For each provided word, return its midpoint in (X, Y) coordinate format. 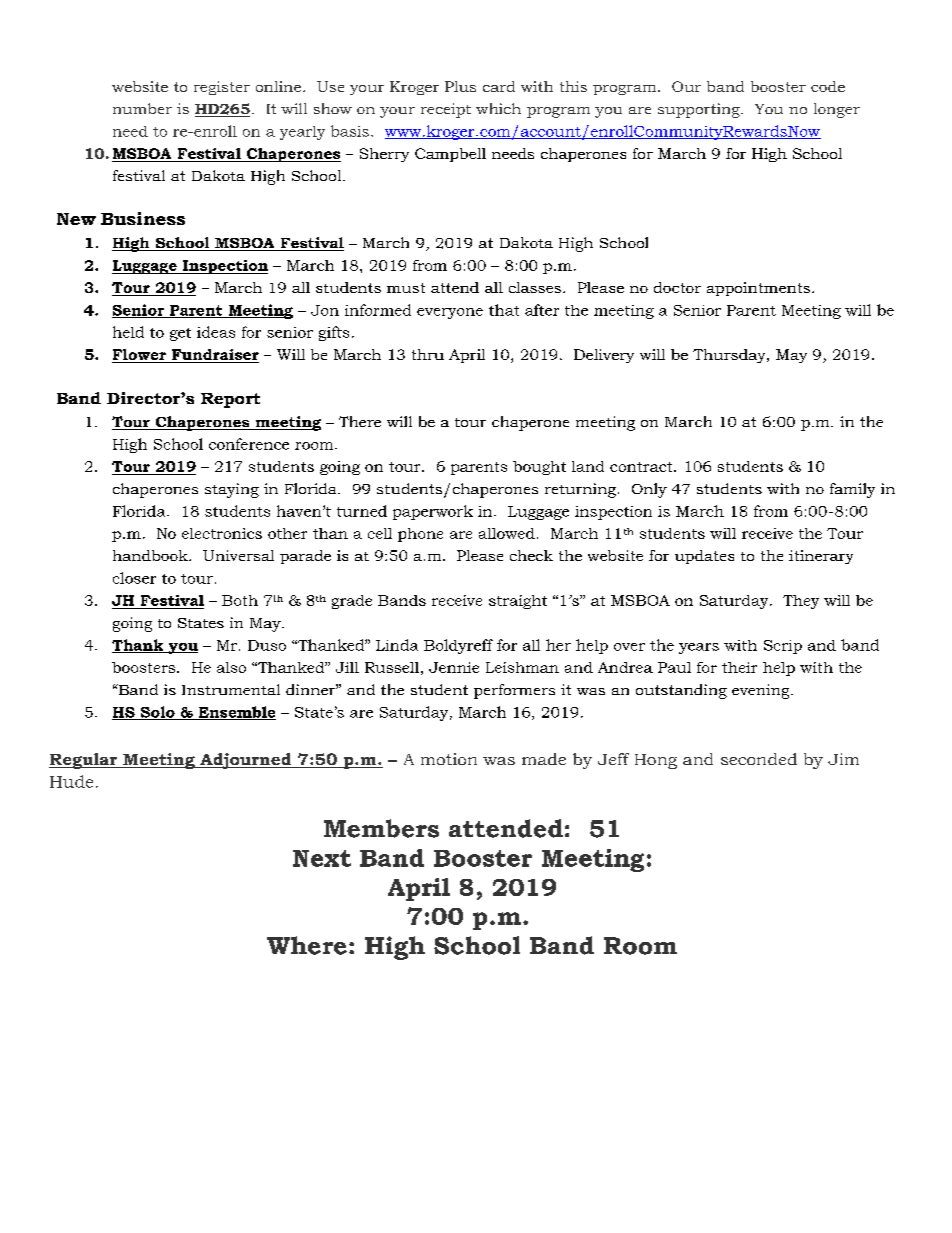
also (231, 667)
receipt (446, 110)
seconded (759, 759)
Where (307, 945)
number (142, 108)
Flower (140, 356)
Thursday (730, 356)
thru (428, 354)
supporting (700, 110)
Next (322, 858)
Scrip (783, 647)
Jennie (454, 667)
